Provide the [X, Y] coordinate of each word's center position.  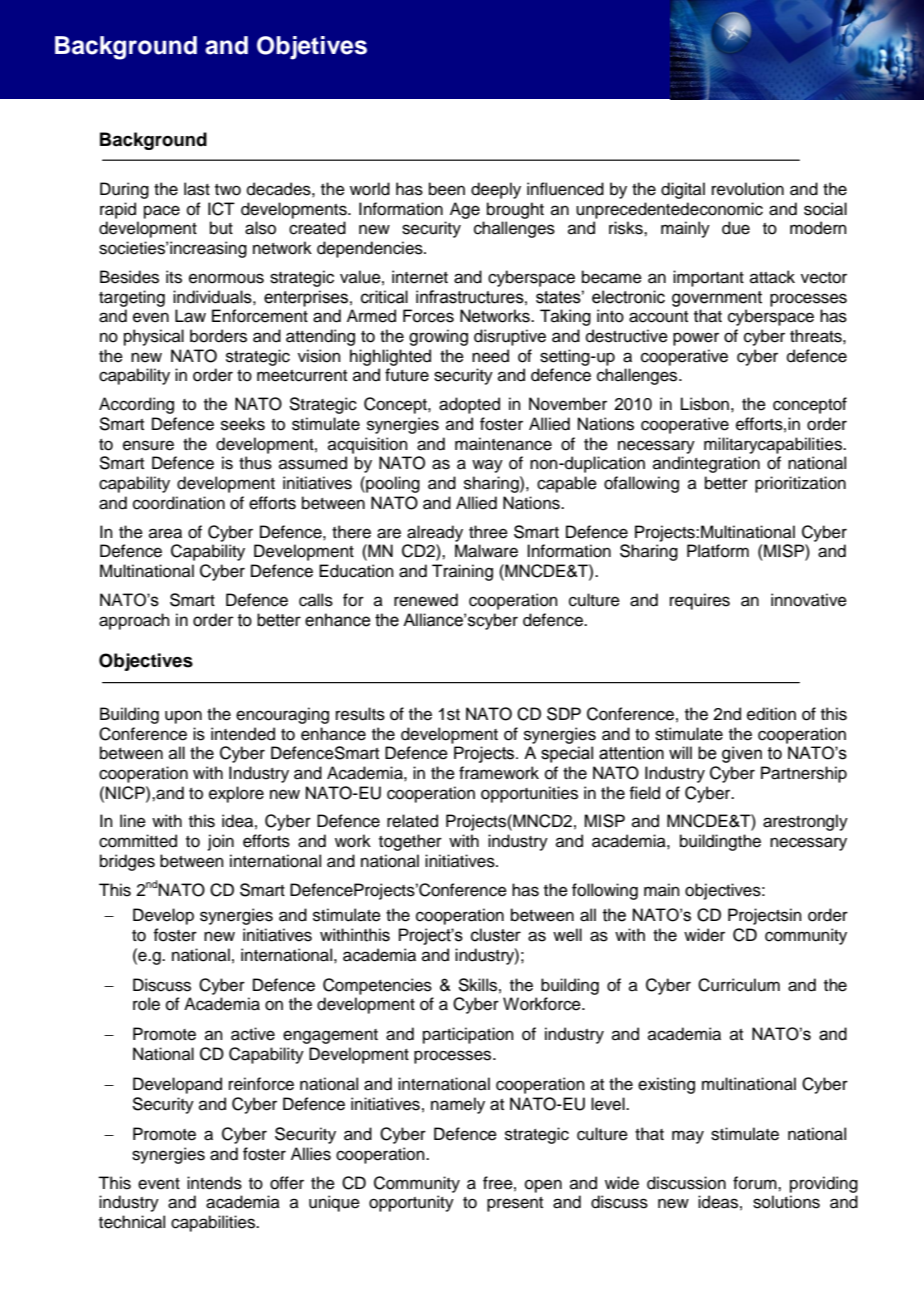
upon [183, 717]
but [221, 228]
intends [214, 1183]
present [515, 1204]
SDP [564, 714]
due [736, 228]
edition [771, 714]
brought [515, 210]
